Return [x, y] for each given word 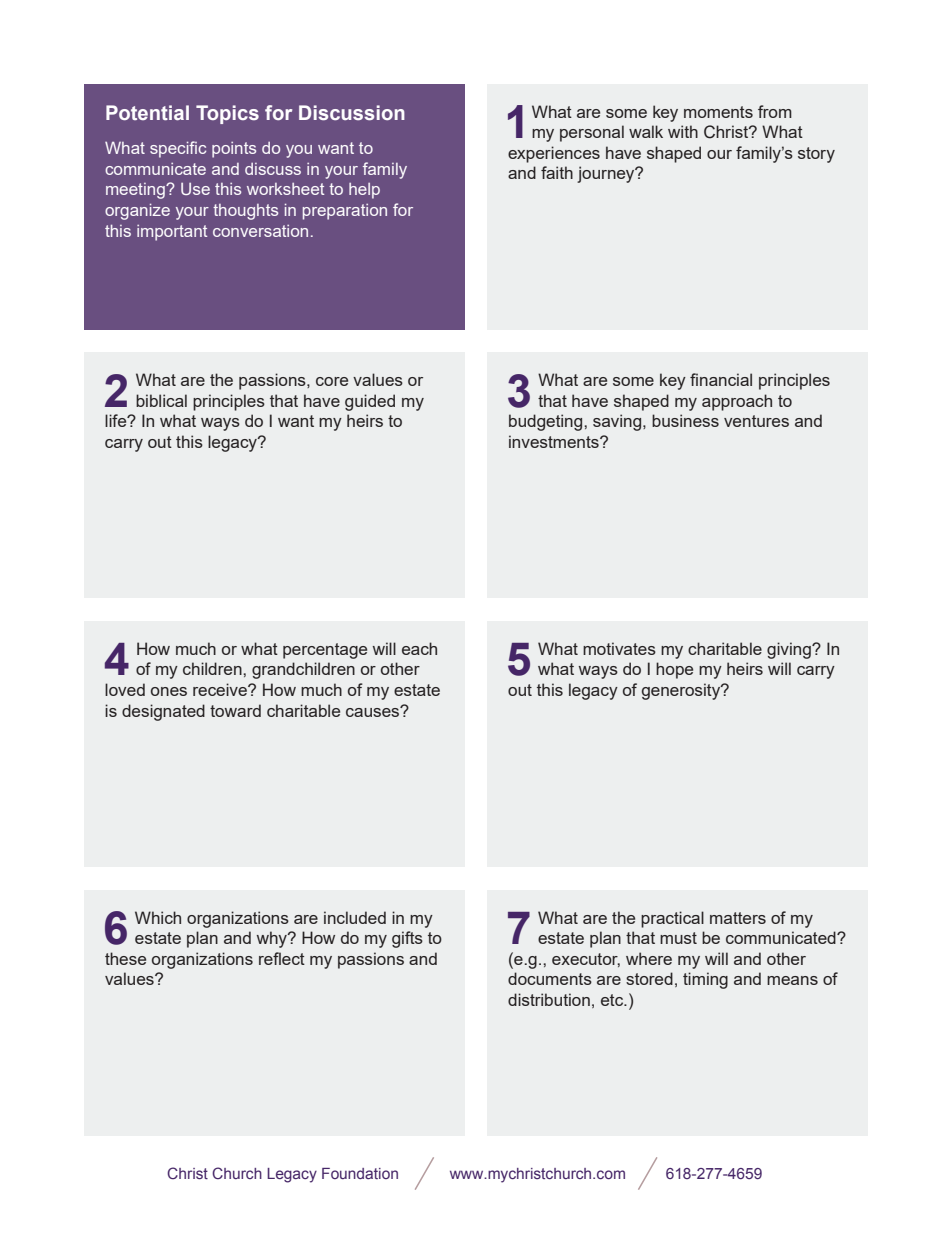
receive [221, 689]
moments [718, 112]
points [234, 150]
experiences [554, 154]
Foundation [360, 1173]
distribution [549, 999]
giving [790, 650]
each [419, 648]
